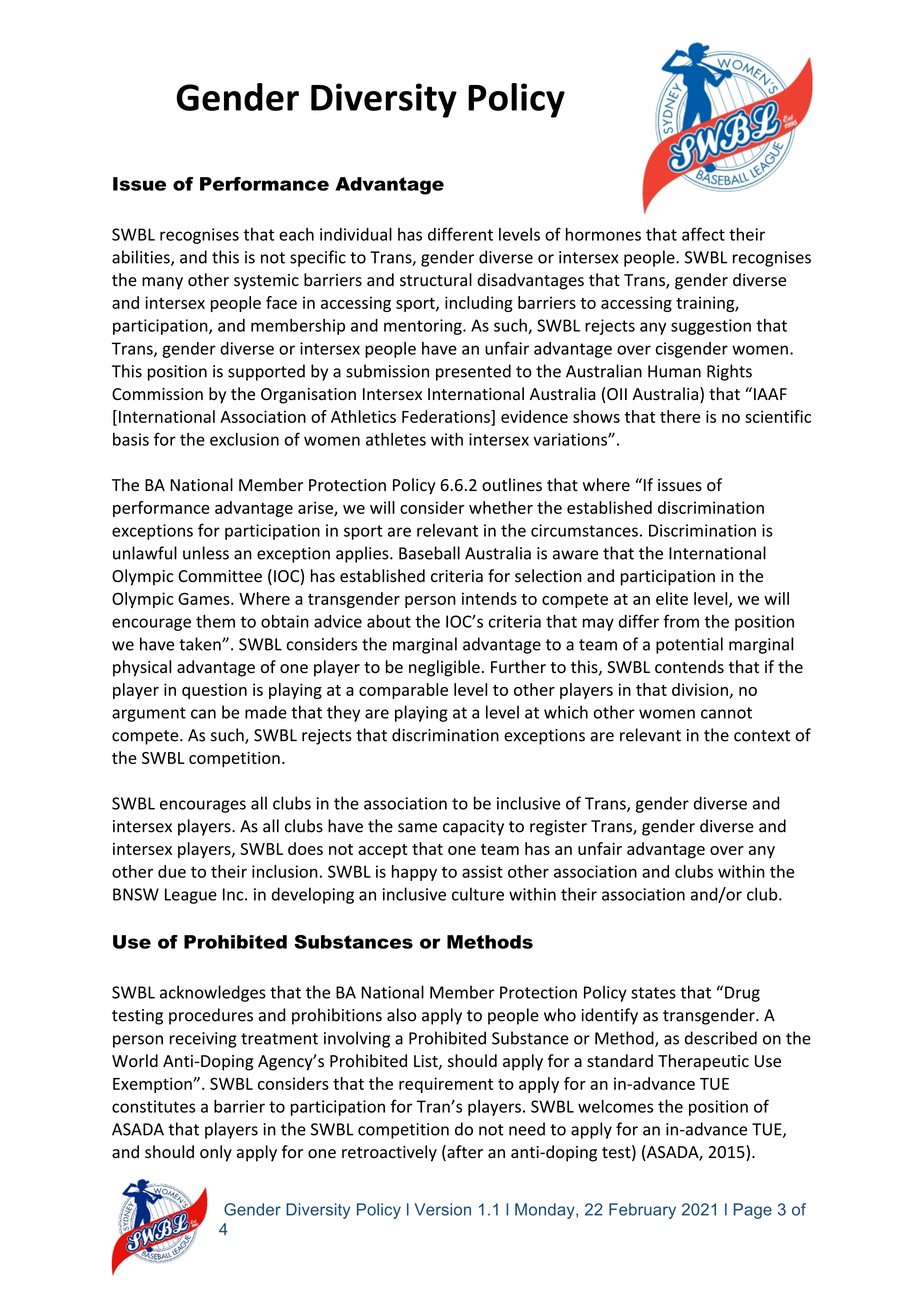 The height and width of the screenshot is (1308, 924). I want to click on affect, so click(703, 234).
